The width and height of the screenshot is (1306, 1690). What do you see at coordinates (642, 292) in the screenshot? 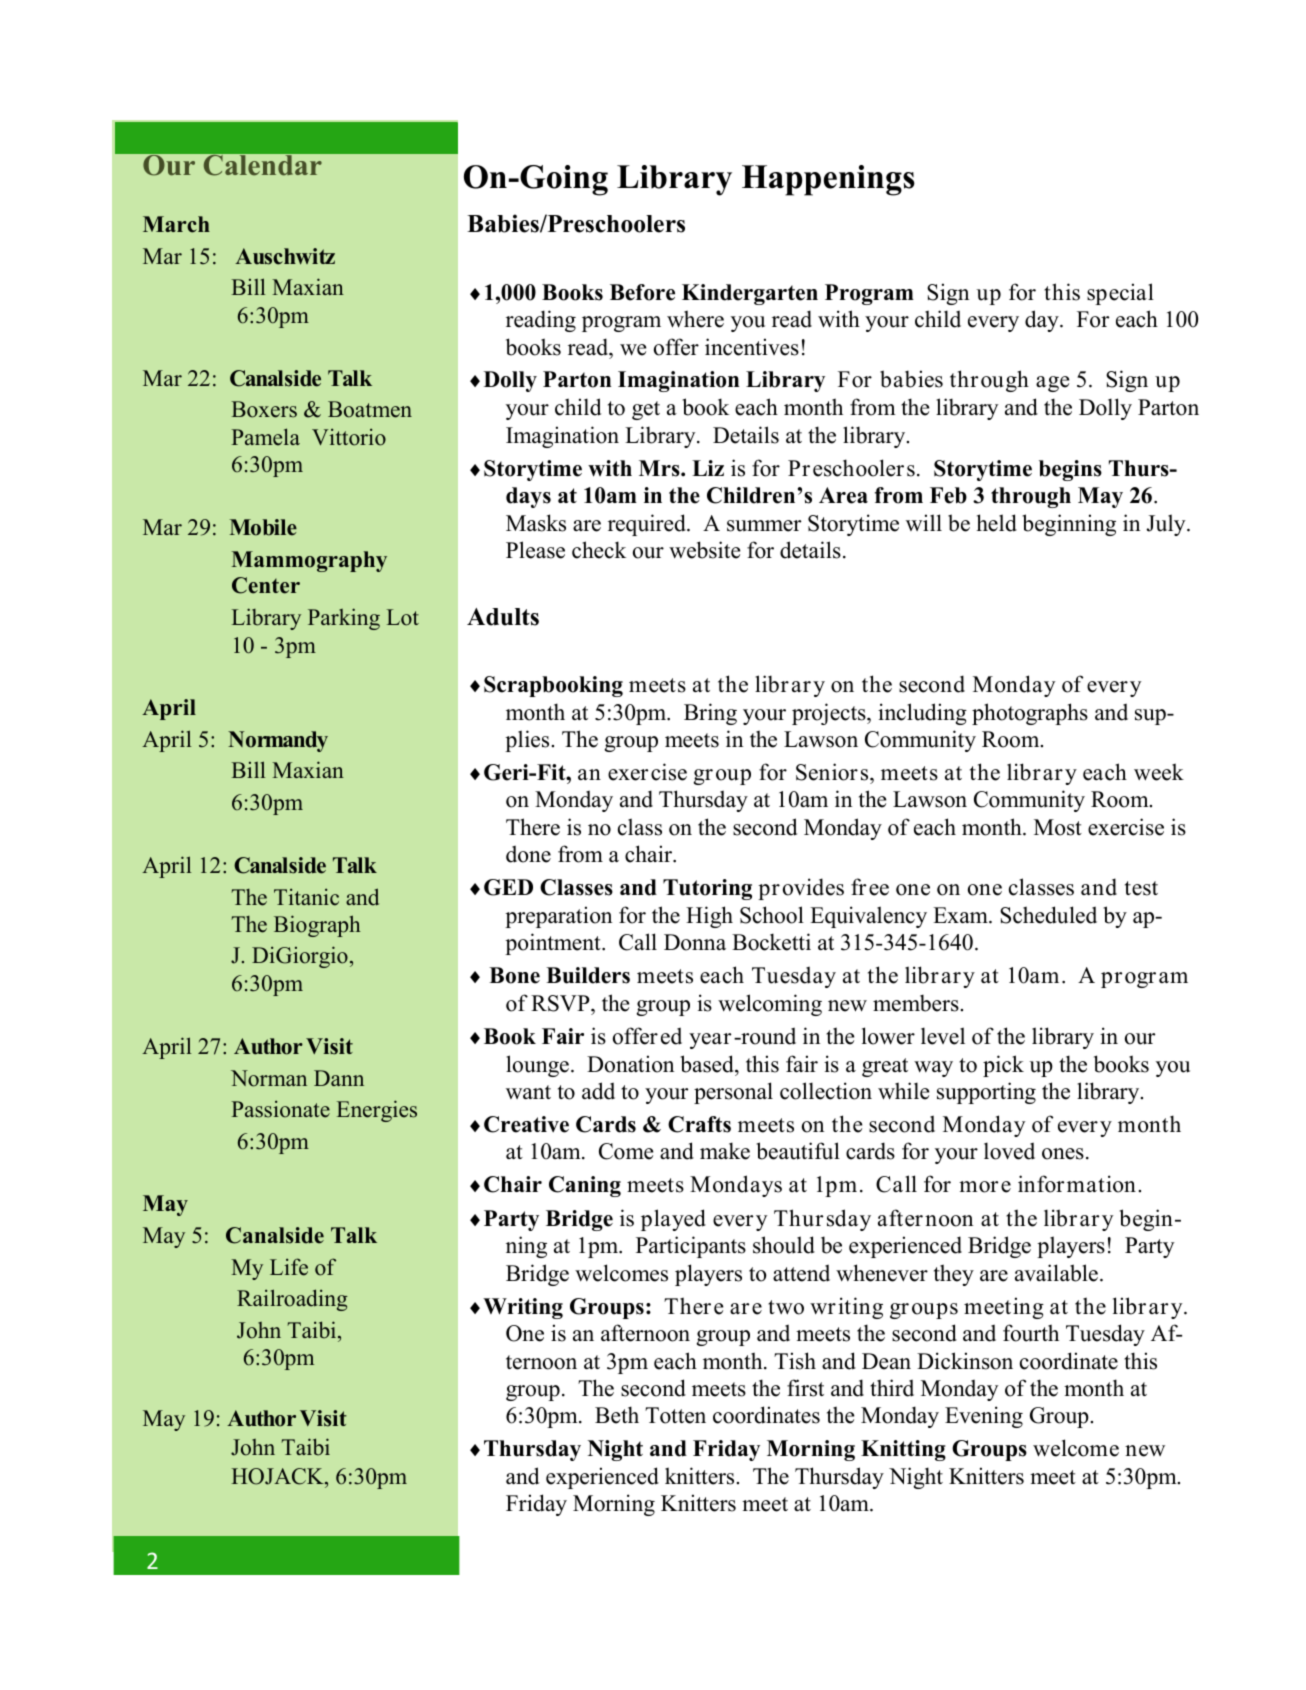
I see `Before` at bounding box center [642, 292].
